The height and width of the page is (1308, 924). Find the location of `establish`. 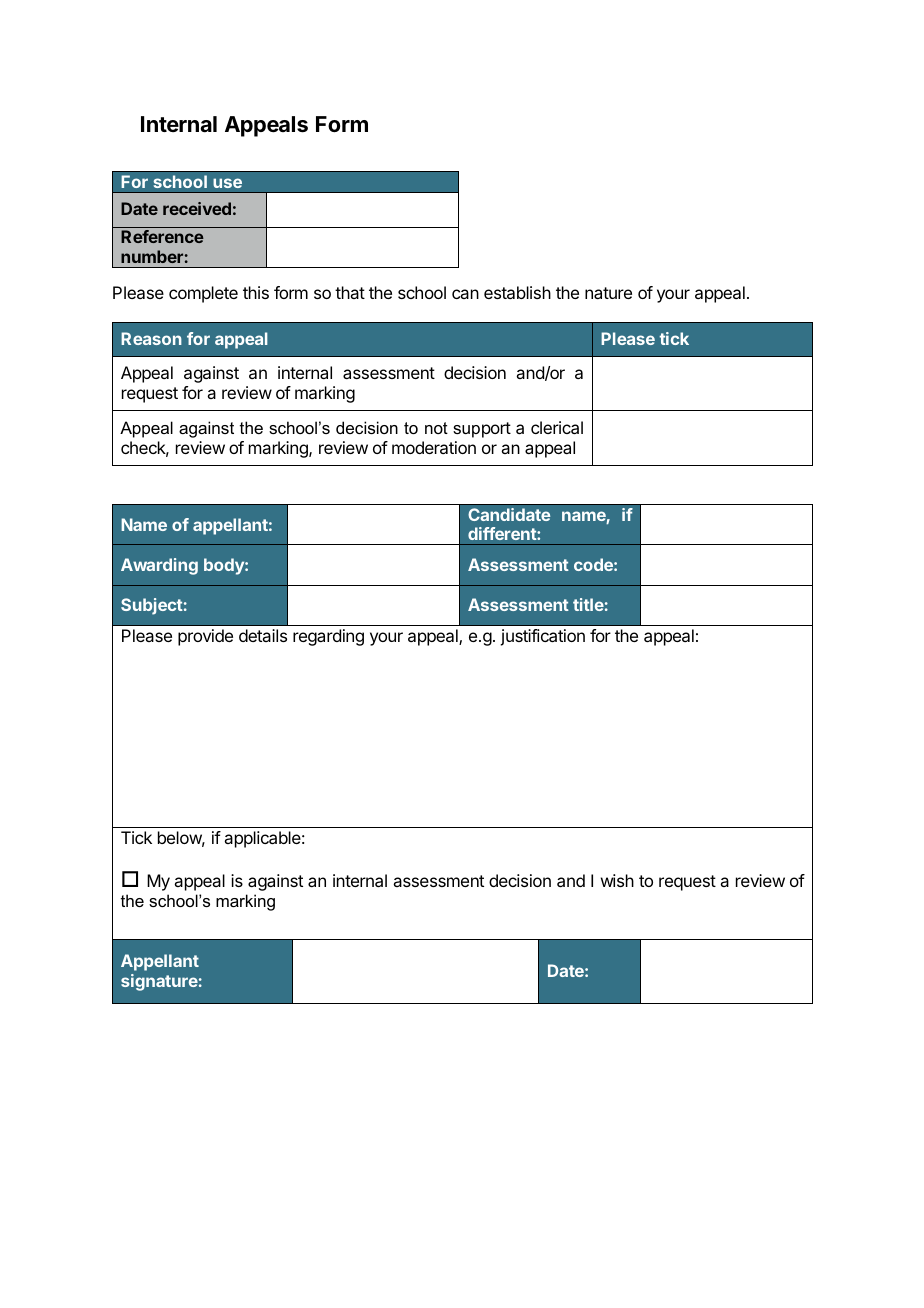

establish is located at coordinates (517, 292).
